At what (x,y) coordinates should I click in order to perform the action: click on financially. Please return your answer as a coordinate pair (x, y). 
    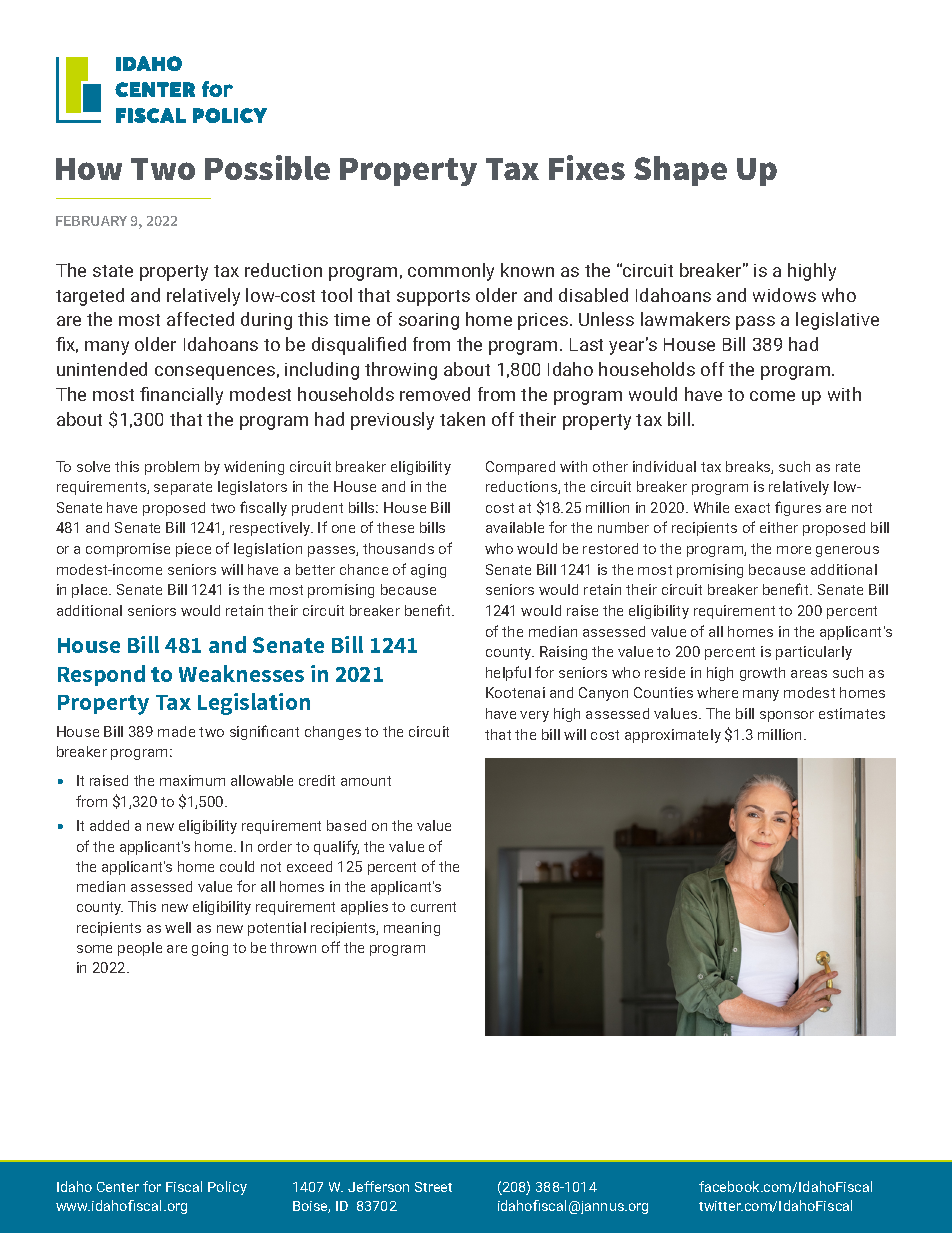
    Looking at the image, I should click on (181, 396).
